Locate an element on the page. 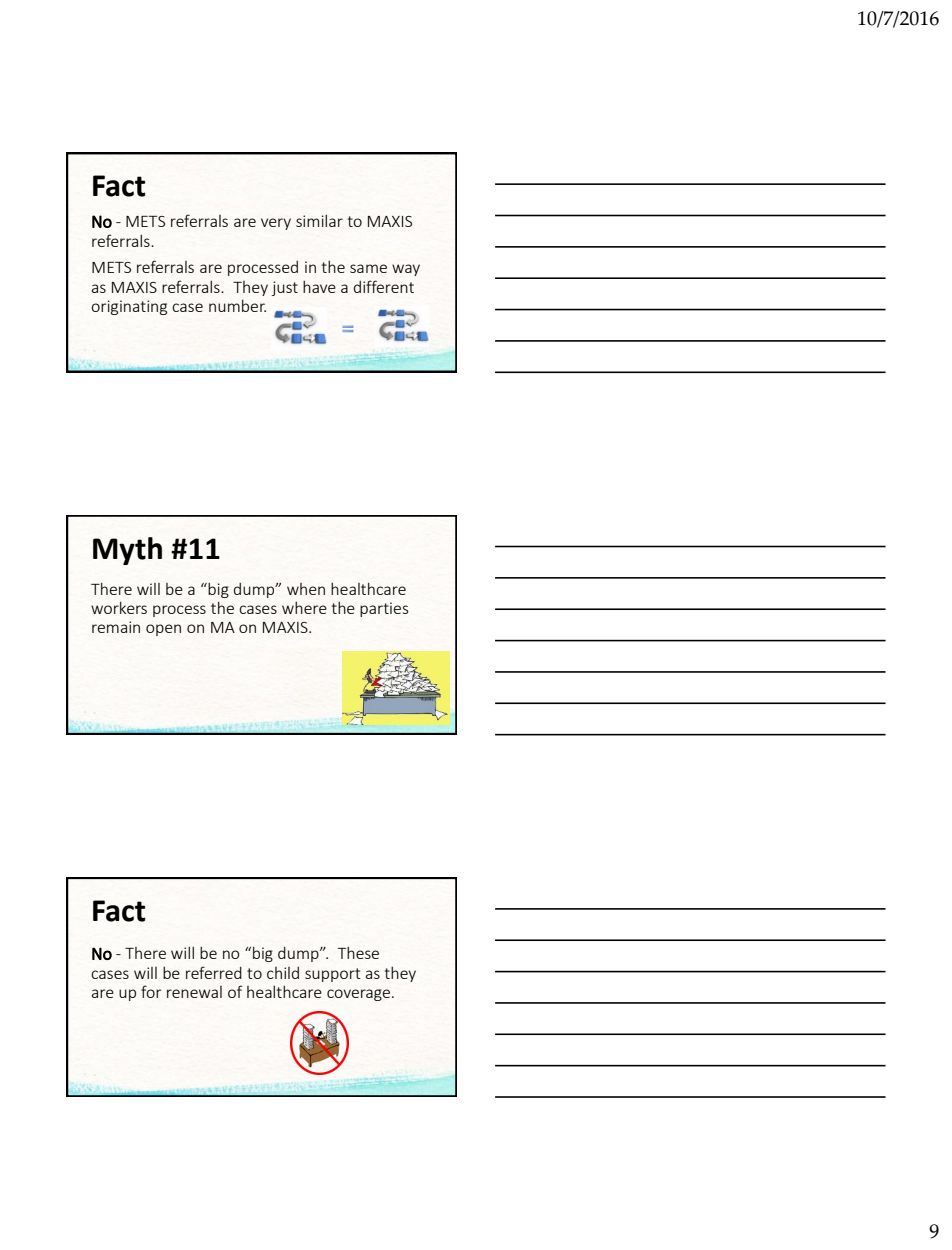 Image resolution: width=952 pixels, height=1250 pixels. open is located at coordinates (163, 630).
